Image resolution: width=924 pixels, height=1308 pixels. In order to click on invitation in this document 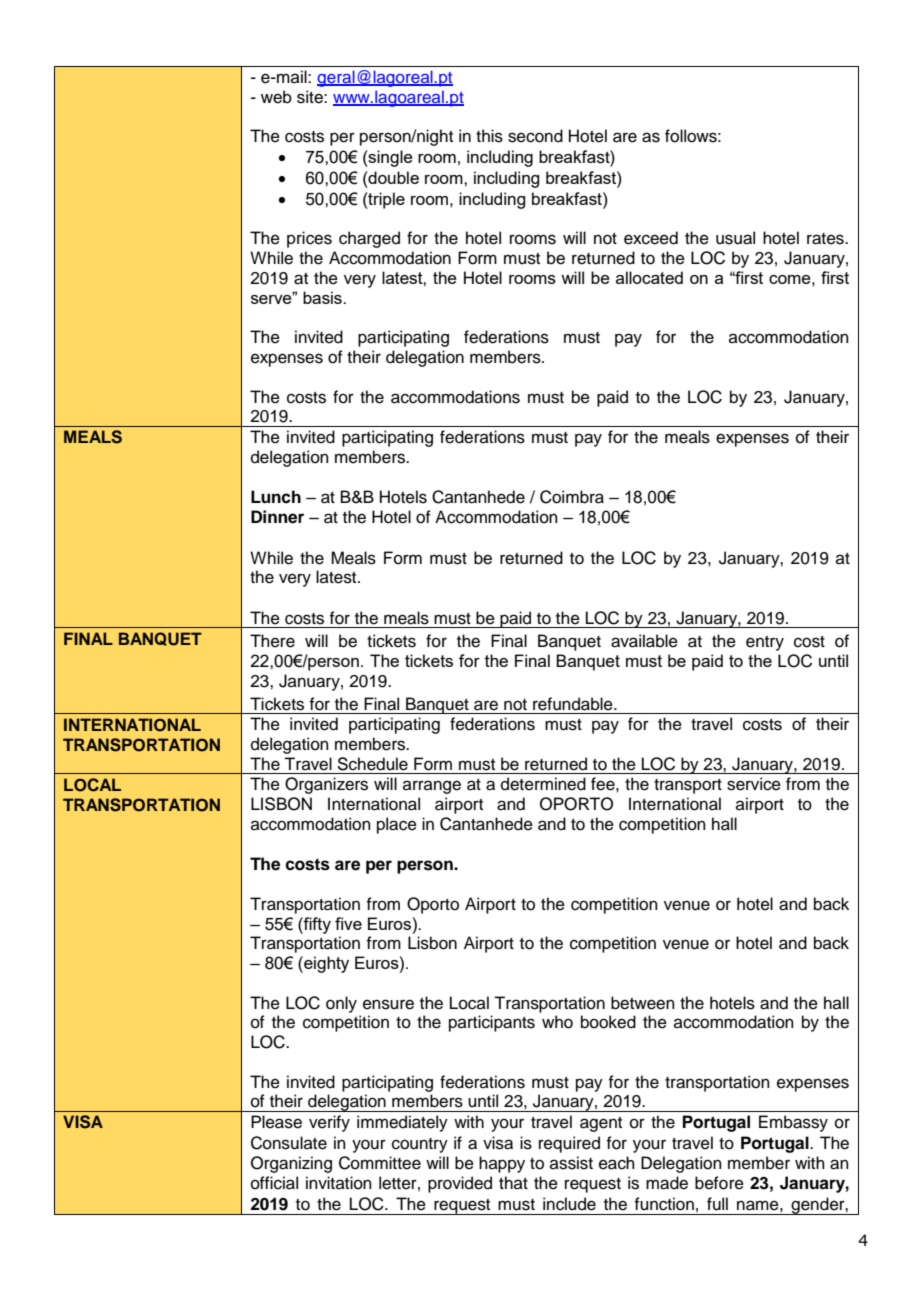, I will do `click(339, 1183)`.
